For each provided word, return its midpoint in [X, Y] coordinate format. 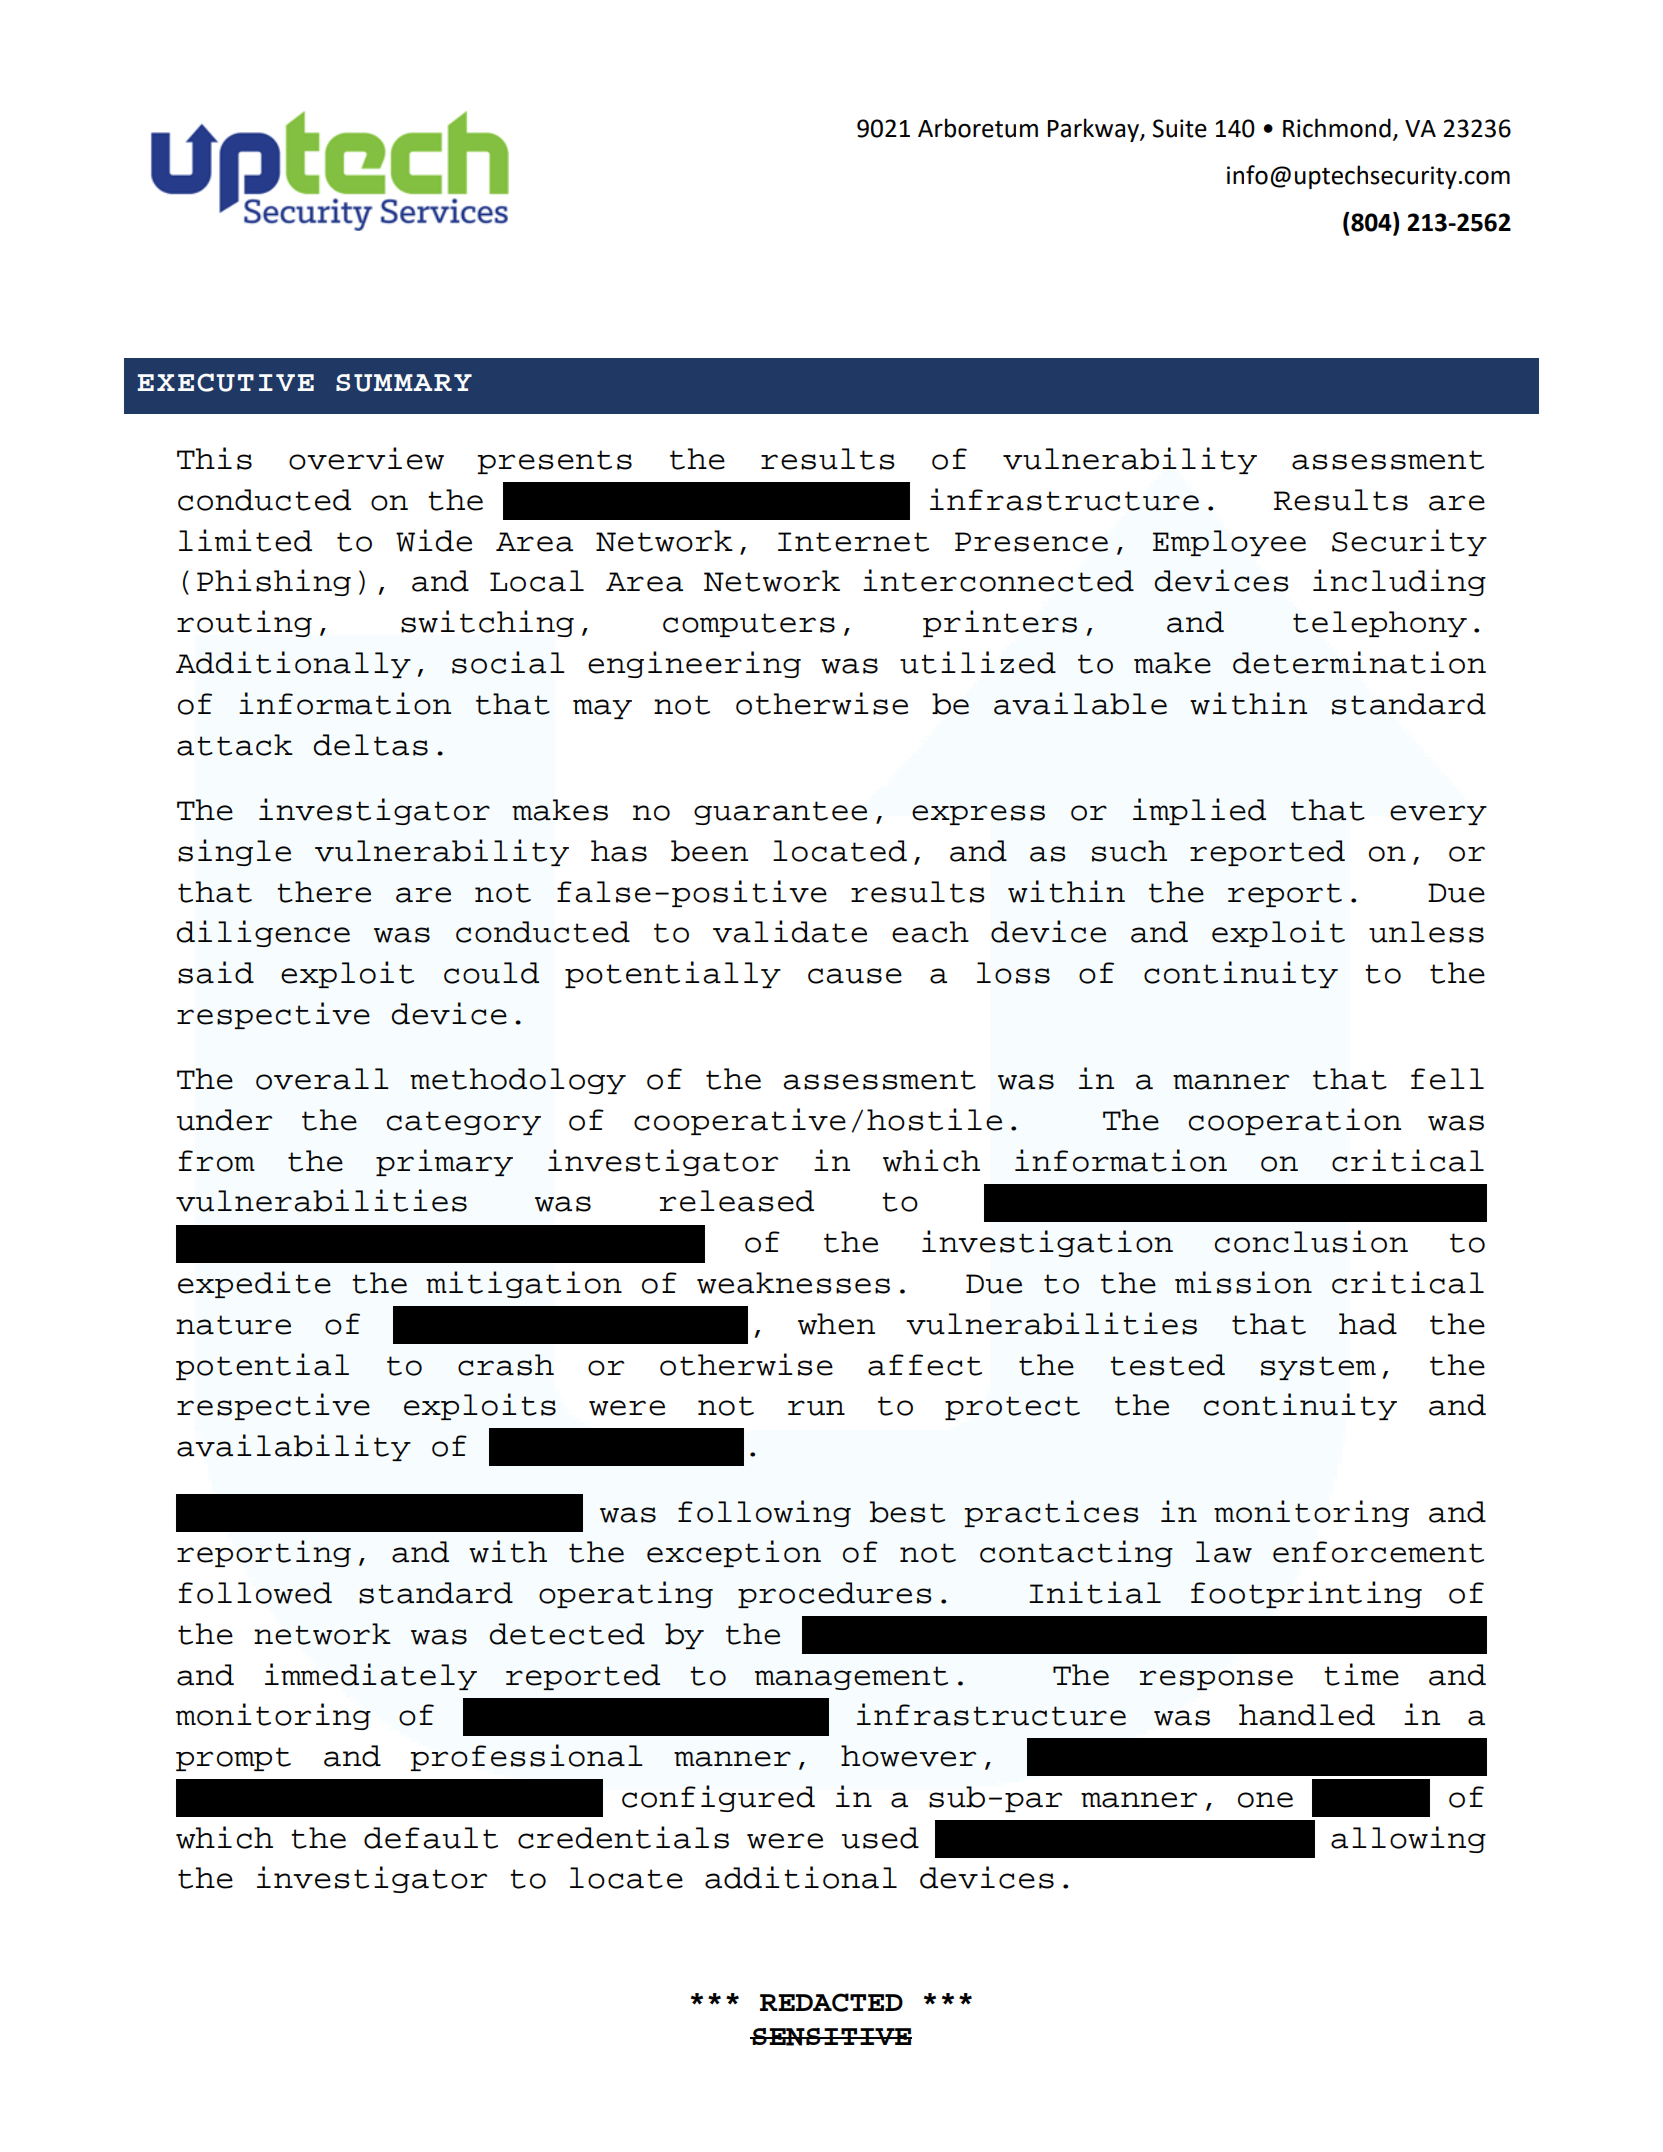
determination [1359, 662]
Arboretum [978, 128]
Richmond [1337, 128]
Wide [434, 540]
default [431, 1838]
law [1224, 1552]
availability [294, 1447]
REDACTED [831, 2002]
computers [749, 625]
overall [322, 1079]
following [764, 1513]
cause [855, 976]
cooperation [1295, 1121]
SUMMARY [404, 383]
